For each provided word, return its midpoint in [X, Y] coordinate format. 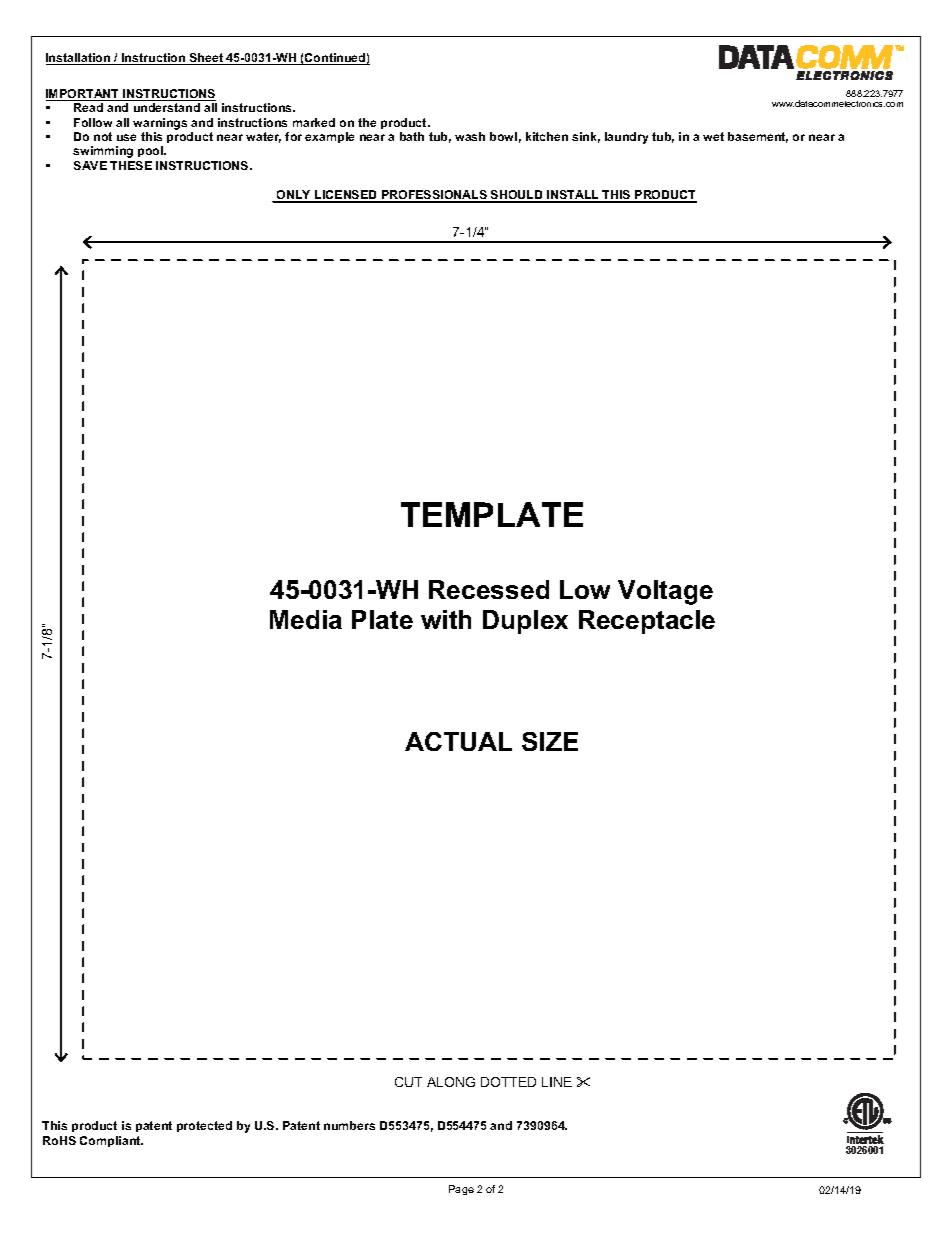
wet [713, 136]
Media [306, 619]
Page [461, 1190]
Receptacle [647, 622]
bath [412, 136]
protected [204, 1126]
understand [167, 107]
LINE [557, 1082]
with [446, 619]
